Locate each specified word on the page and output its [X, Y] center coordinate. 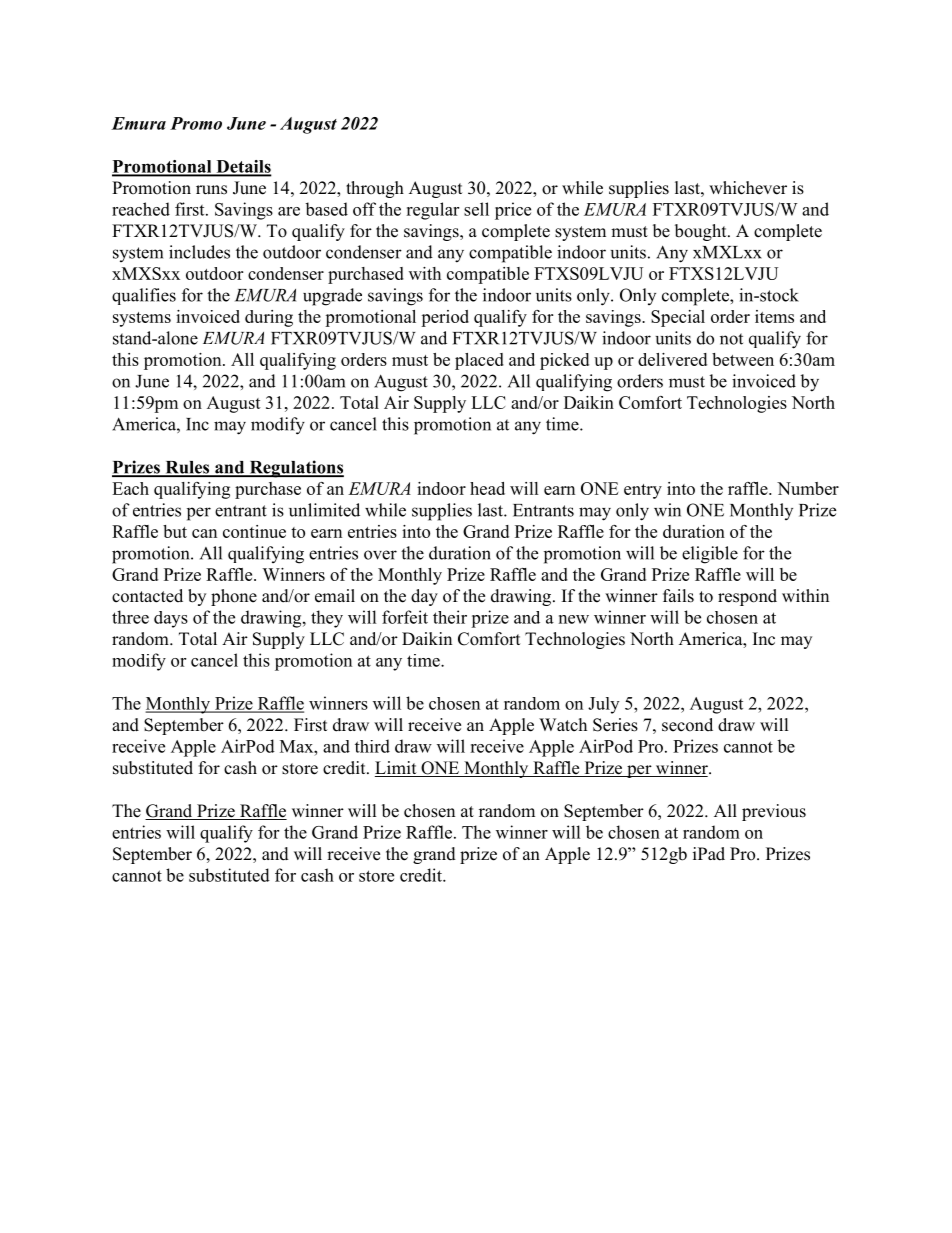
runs [211, 190]
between [743, 359]
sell [476, 209]
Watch [563, 724]
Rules [187, 468]
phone [234, 597]
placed [479, 361]
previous [774, 812]
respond [747, 597]
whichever [748, 188]
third [372, 746]
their [450, 617]
